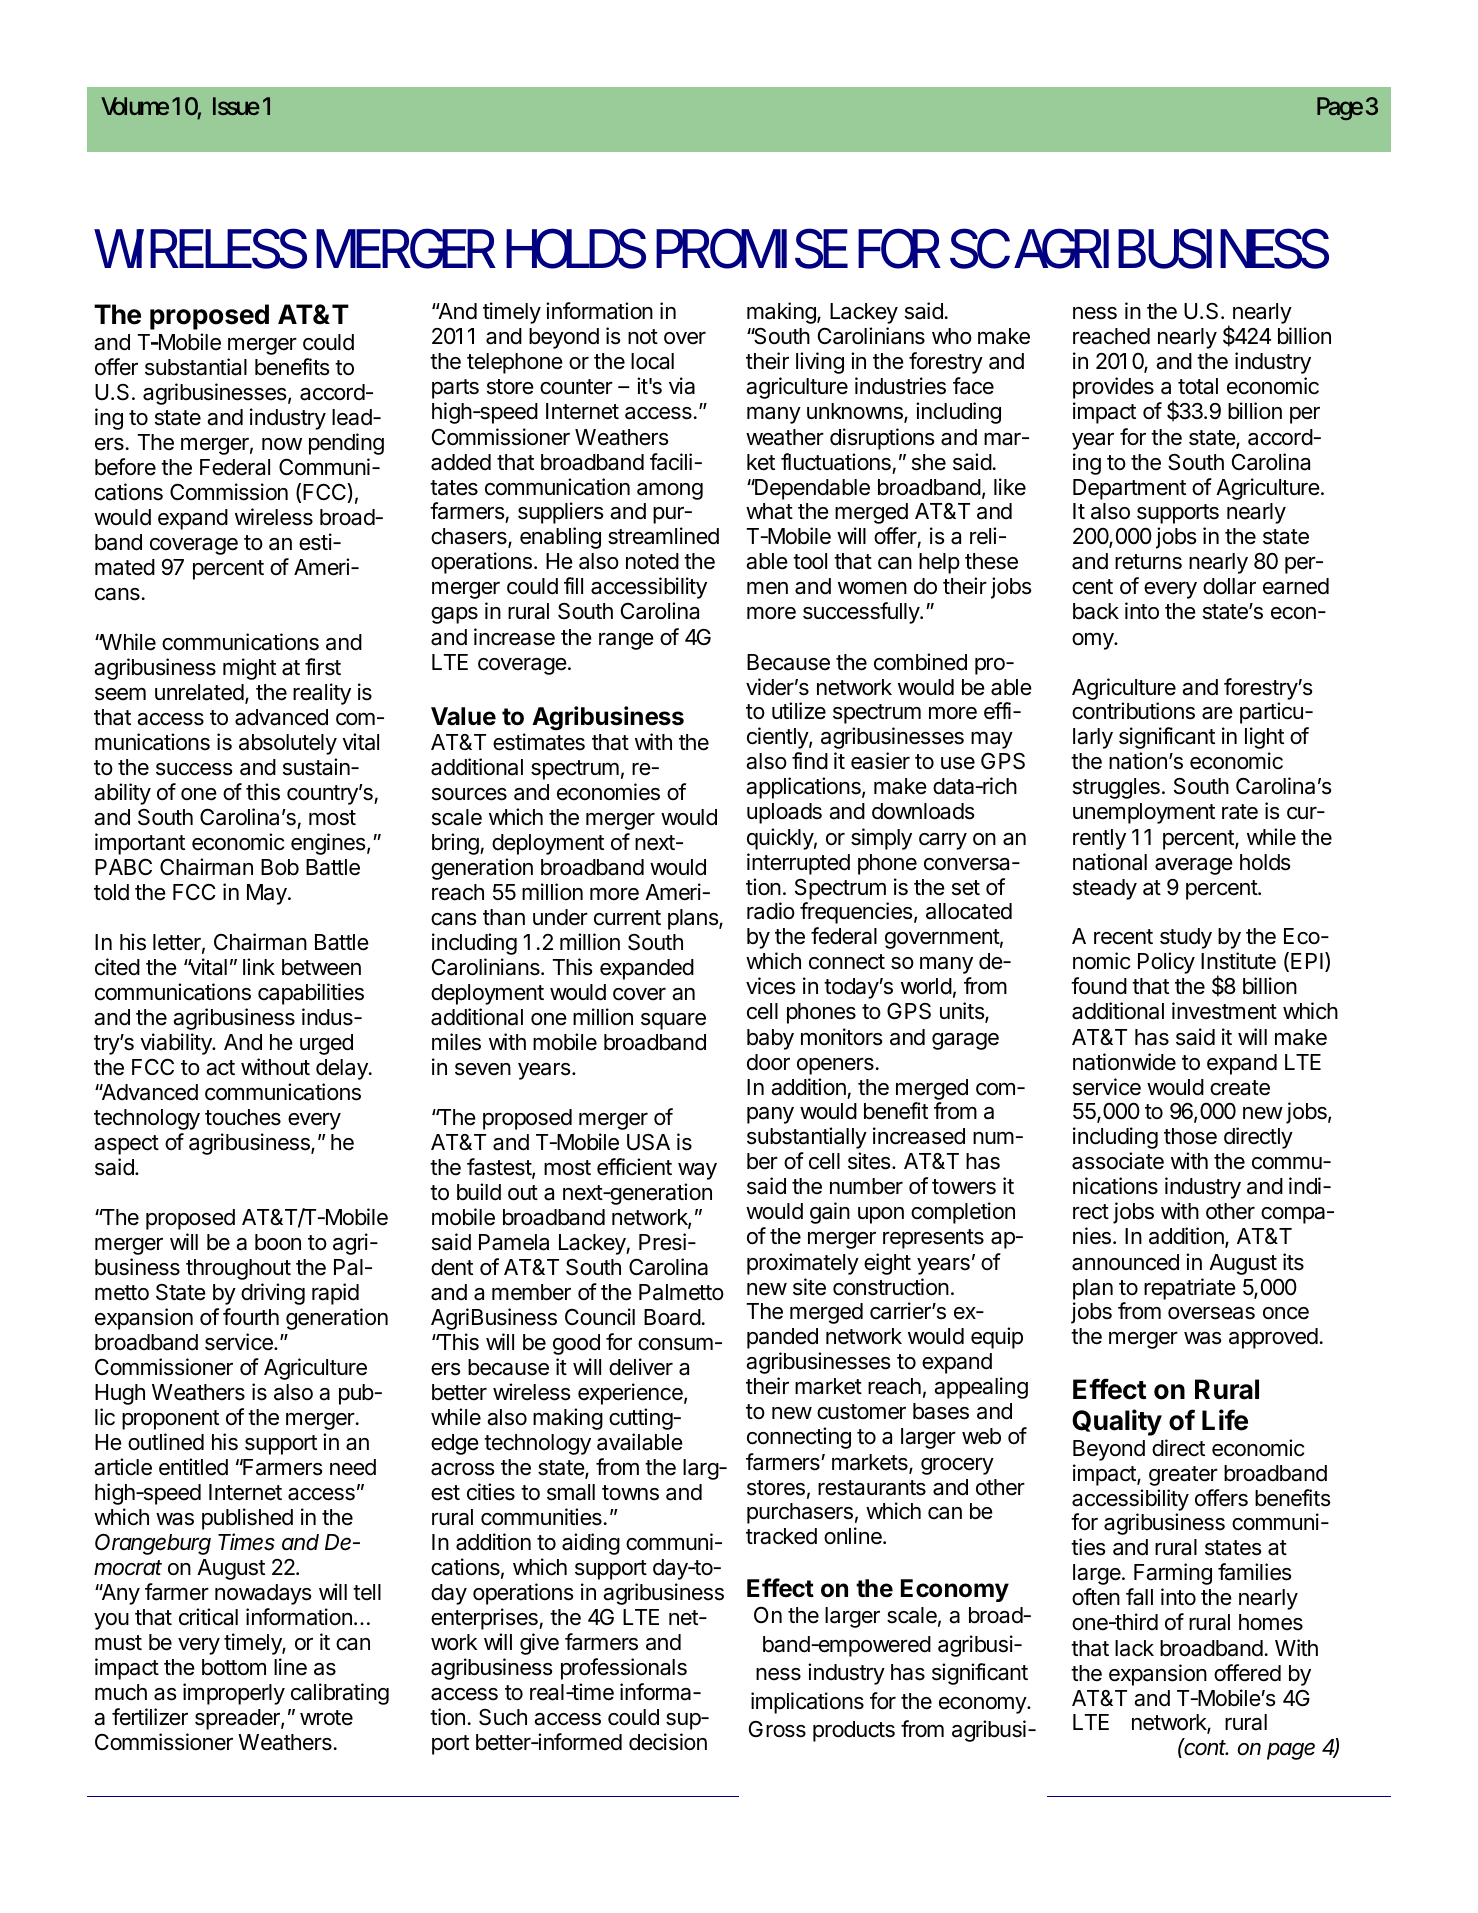  Describe the element at coordinates (641, 1367) in the screenshot. I see `deliver` at that location.
